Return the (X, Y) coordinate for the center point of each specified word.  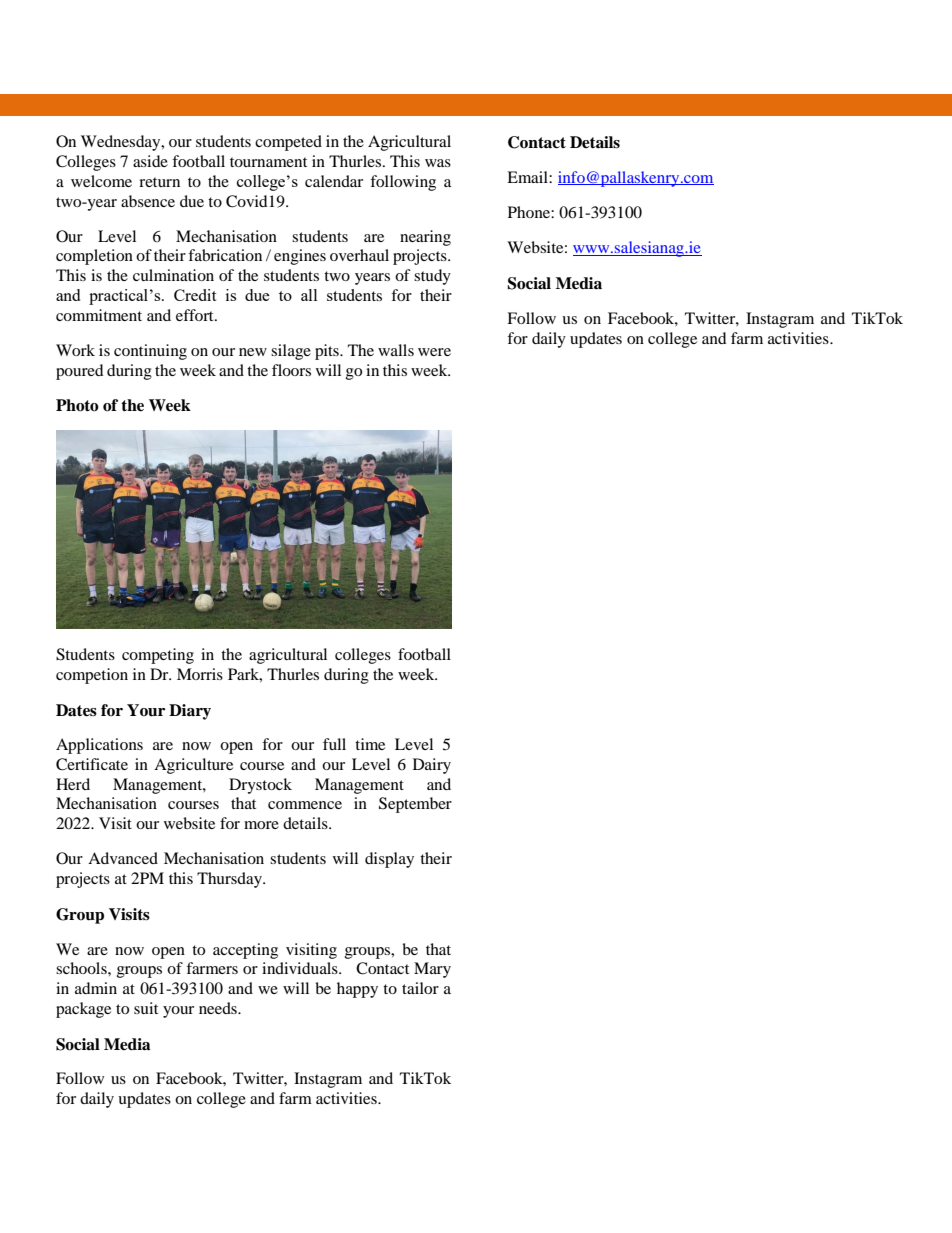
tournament (268, 162)
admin (96, 988)
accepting (245, 951)
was (438, 163)
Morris (200, 674)
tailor (420, 988)
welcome (101, 181)
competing (158, 656)
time (370, 744)
